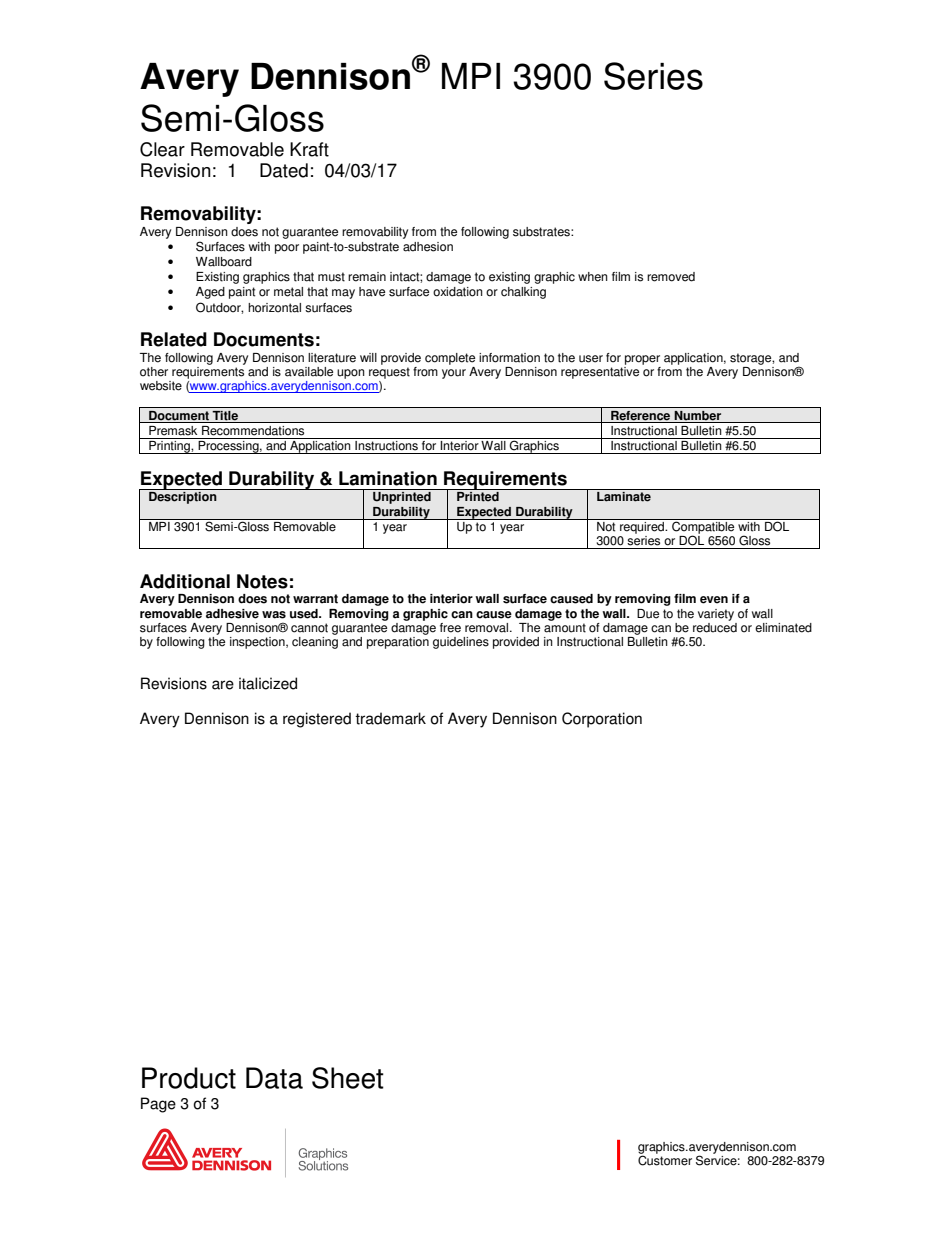 This document has width=952, height=1233. What do you see at coordinates (665, 1159) in the document?
I see `Customer` at bounding box center [665, 1159].
